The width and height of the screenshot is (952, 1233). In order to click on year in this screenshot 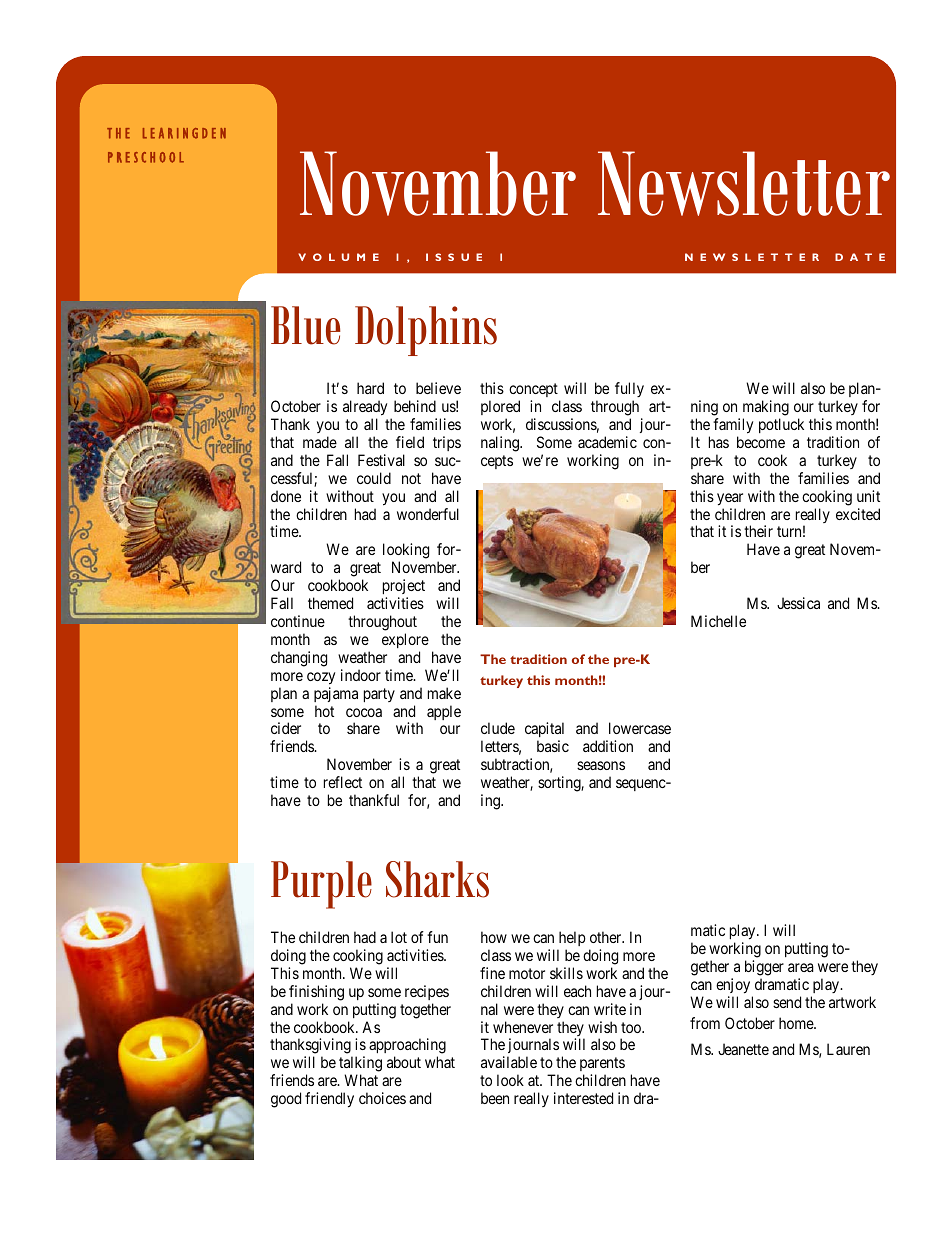, I will do `click(730, 499)`.
